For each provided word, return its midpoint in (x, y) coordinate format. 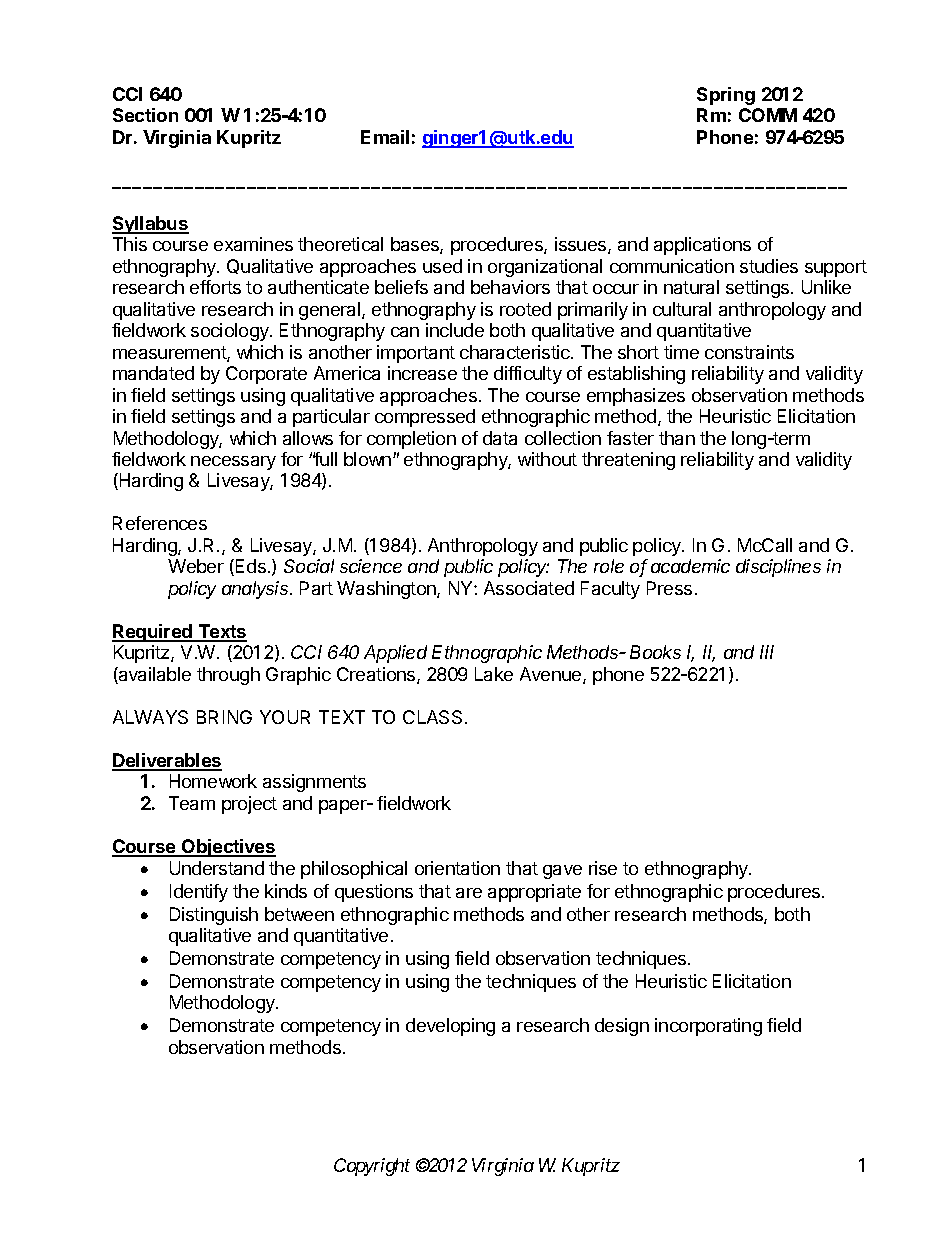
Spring (726, 96)
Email (385, 137)
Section (145, 115)
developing (450, 1027)
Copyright (372, 1167)
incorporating (708, 1027)
